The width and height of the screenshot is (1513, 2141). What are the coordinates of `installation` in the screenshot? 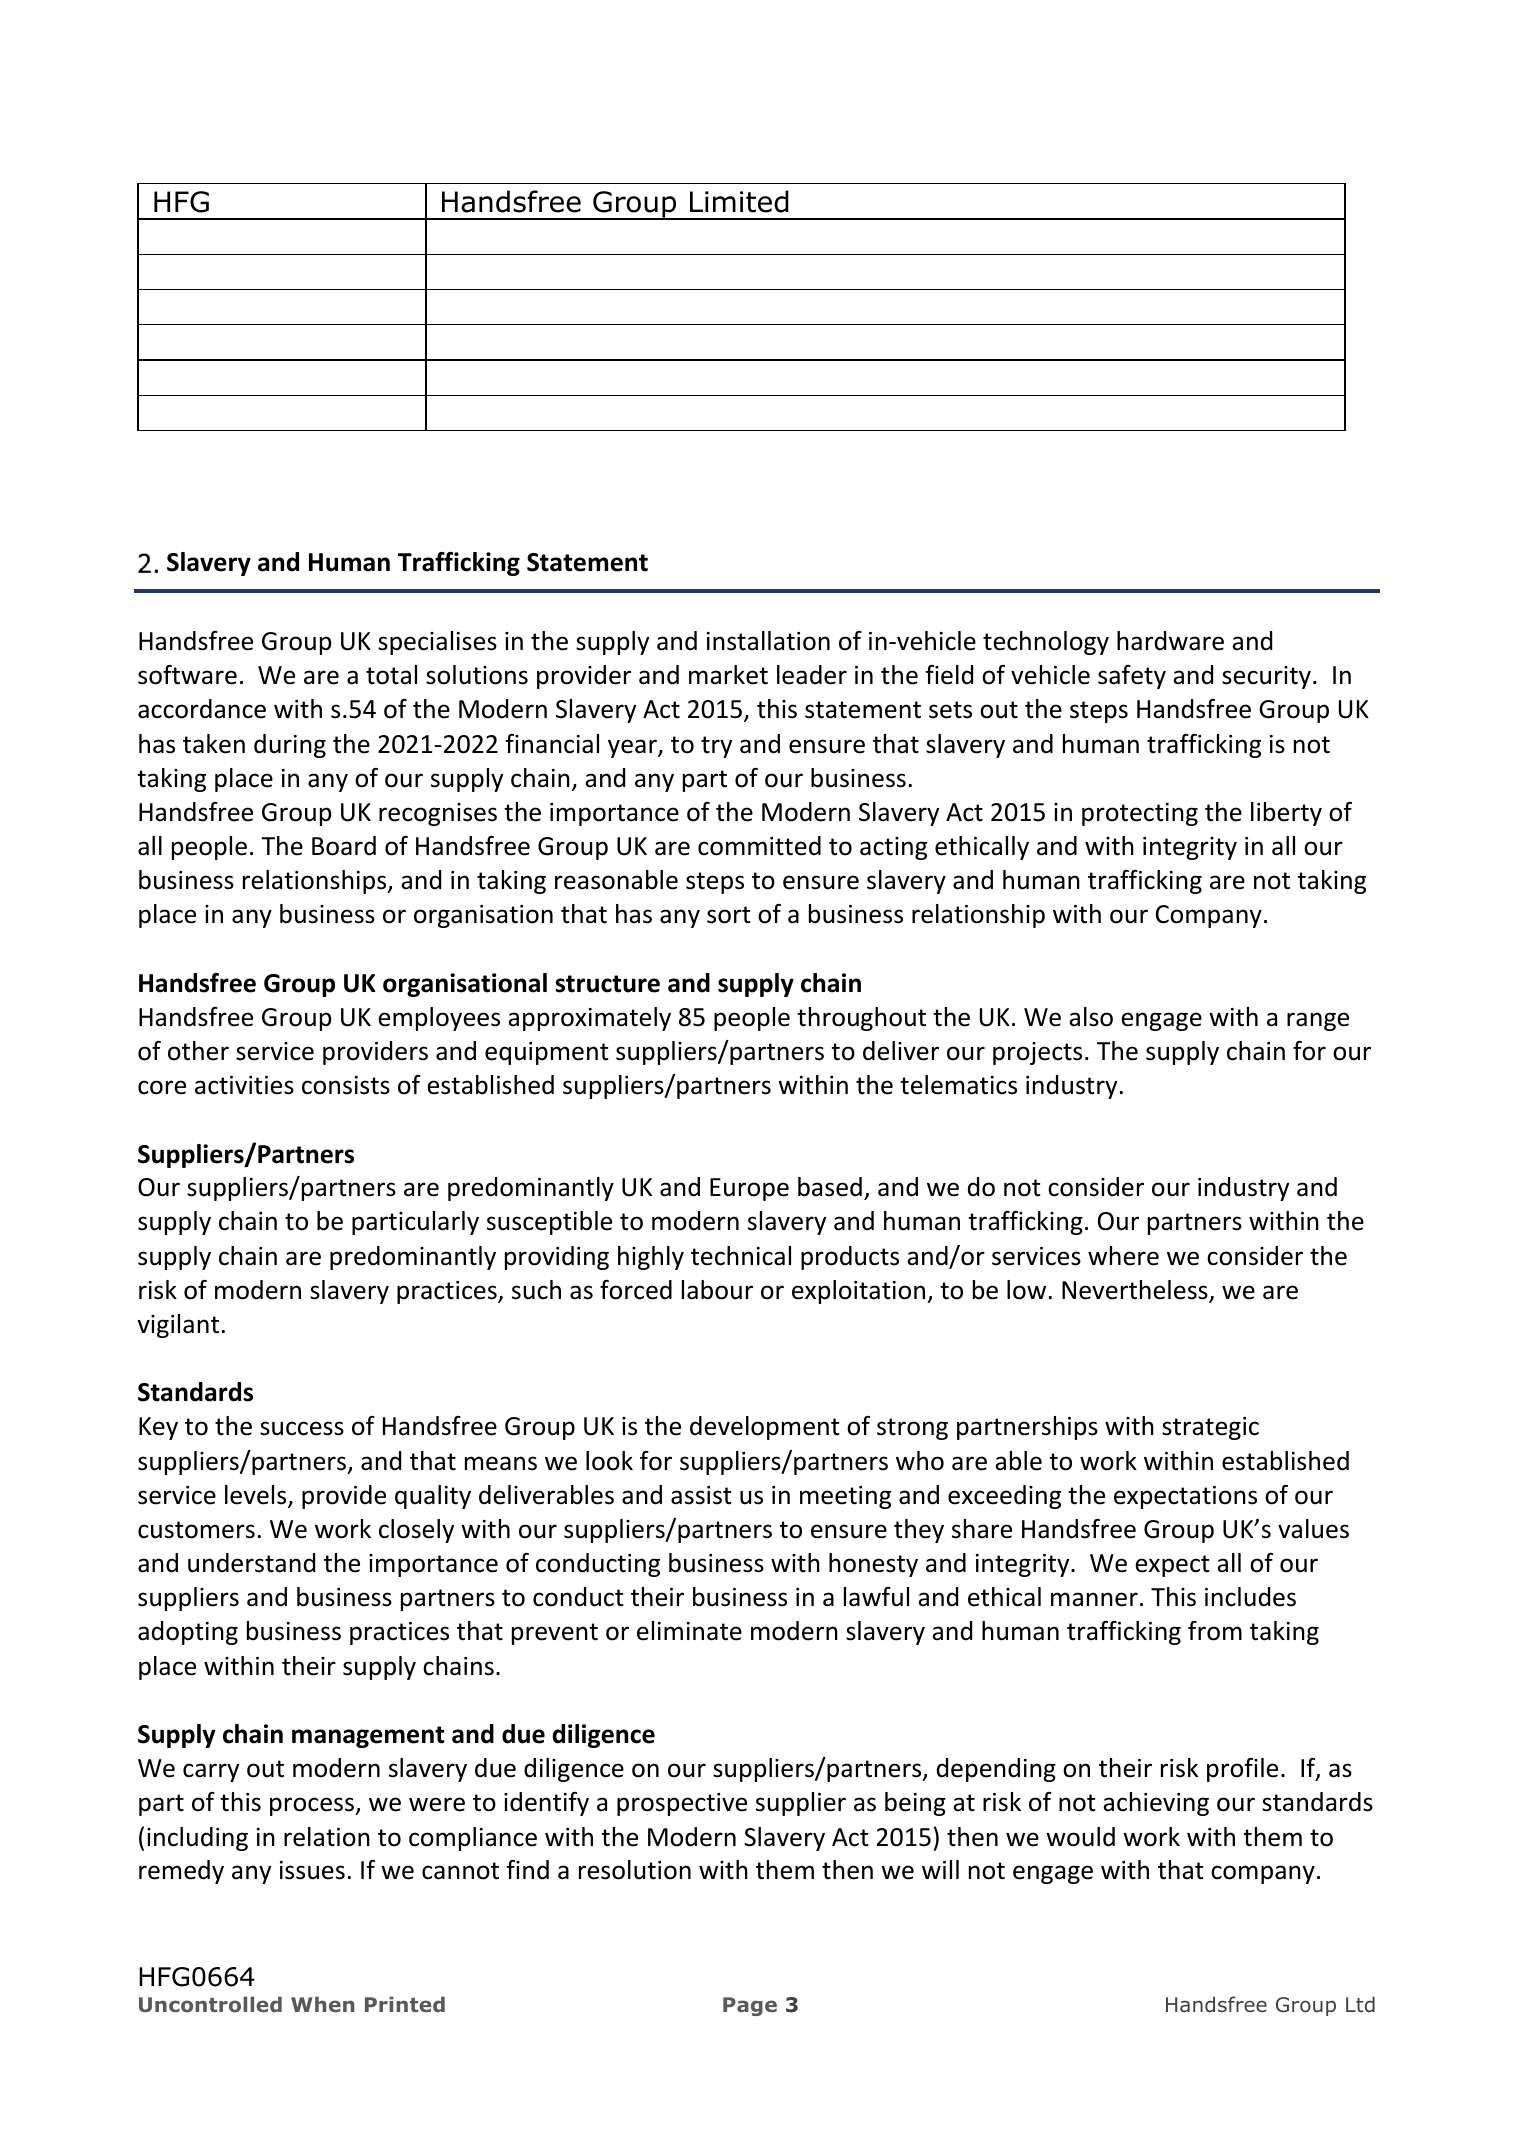 It's located at (768, 641).
